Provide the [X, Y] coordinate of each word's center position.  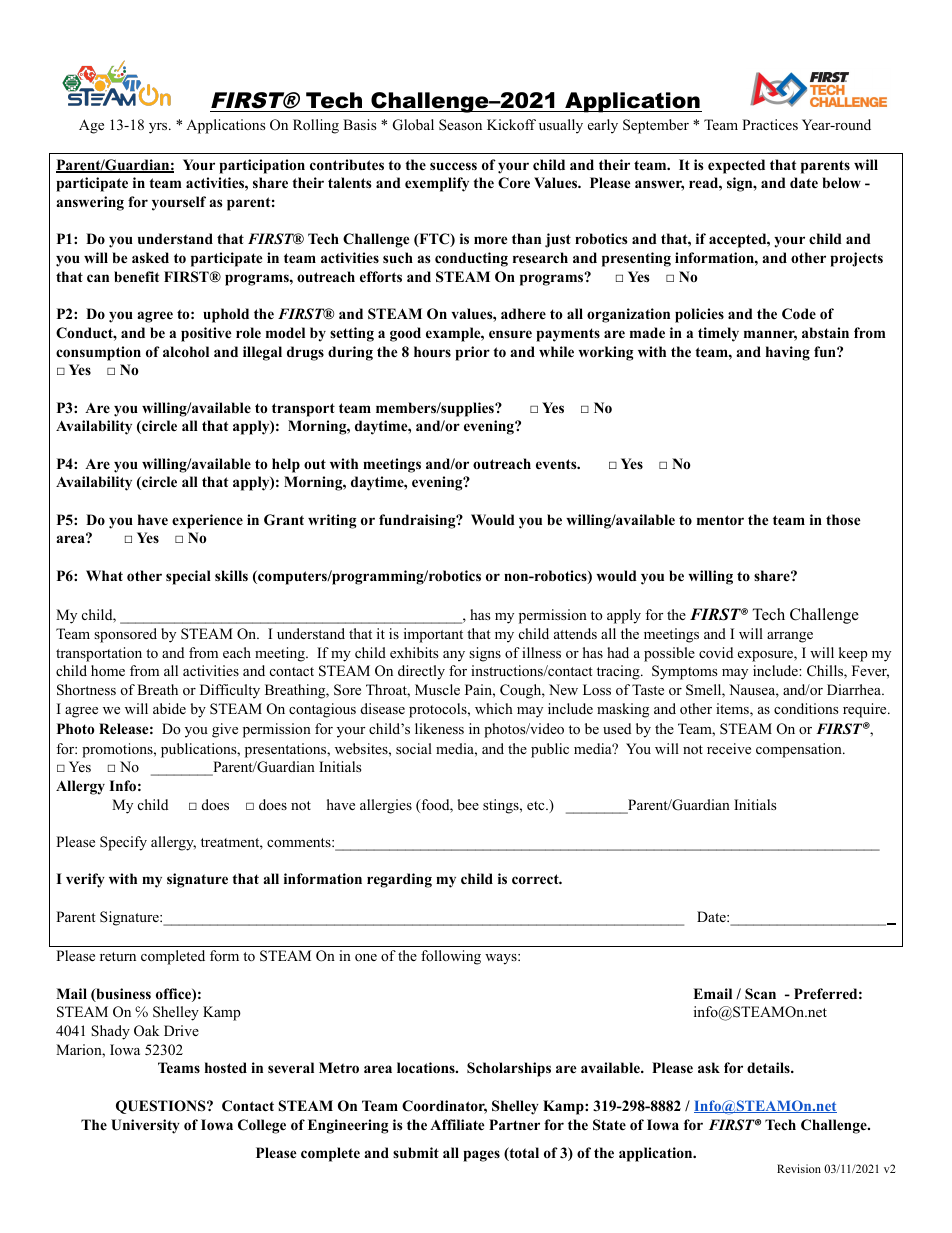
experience [207, 521]
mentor [720, 520]
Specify [123, 843]
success [453, 166]
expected [736, 166]
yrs [159, 128]
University [145, 1126]
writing [332, 521]
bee [468, 804]
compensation [800, 750]
